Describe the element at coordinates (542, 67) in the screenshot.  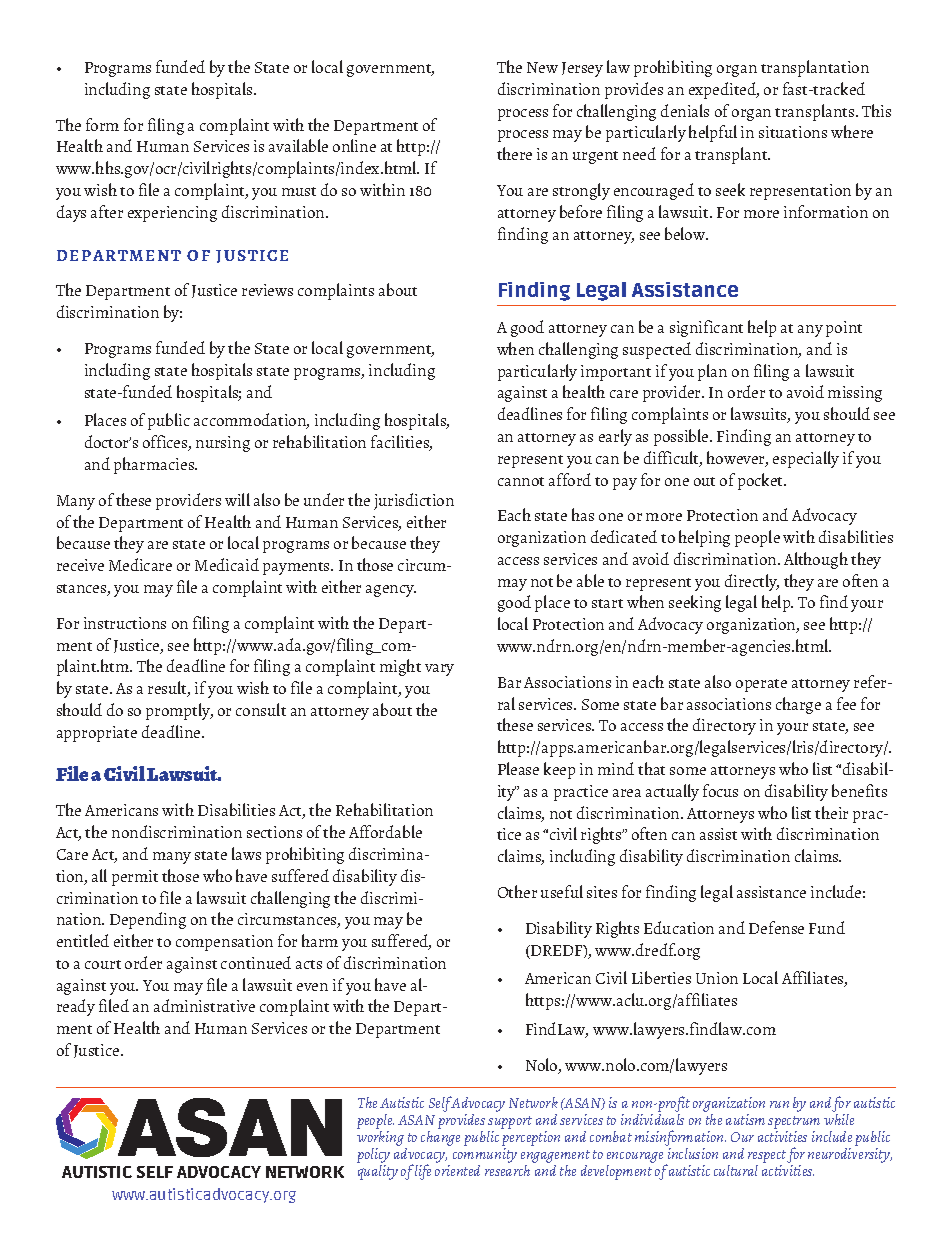
I see `New` at that location.
